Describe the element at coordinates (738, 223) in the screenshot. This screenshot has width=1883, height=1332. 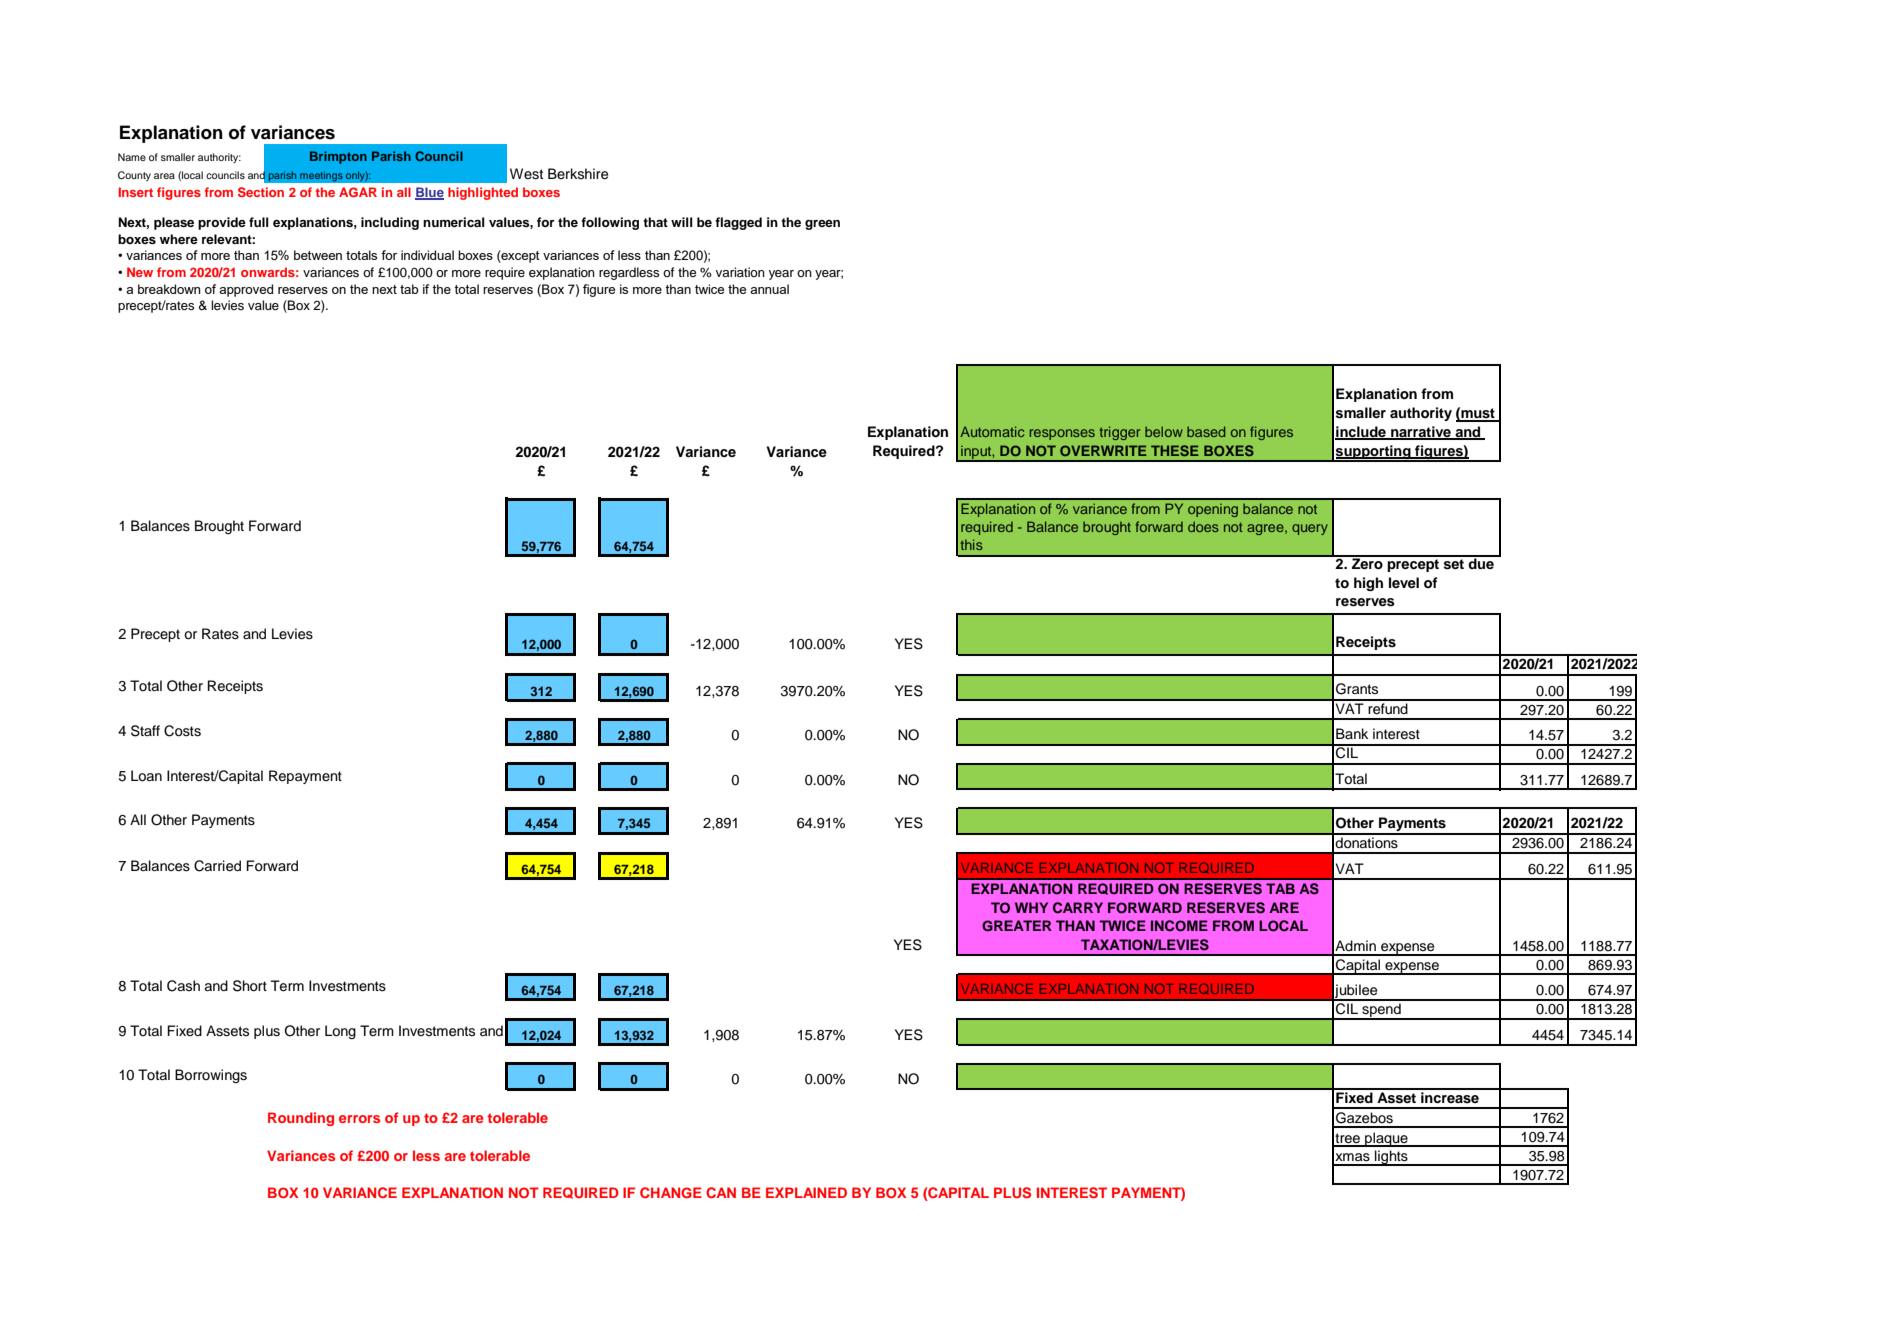
I see `flagged` at that location.
